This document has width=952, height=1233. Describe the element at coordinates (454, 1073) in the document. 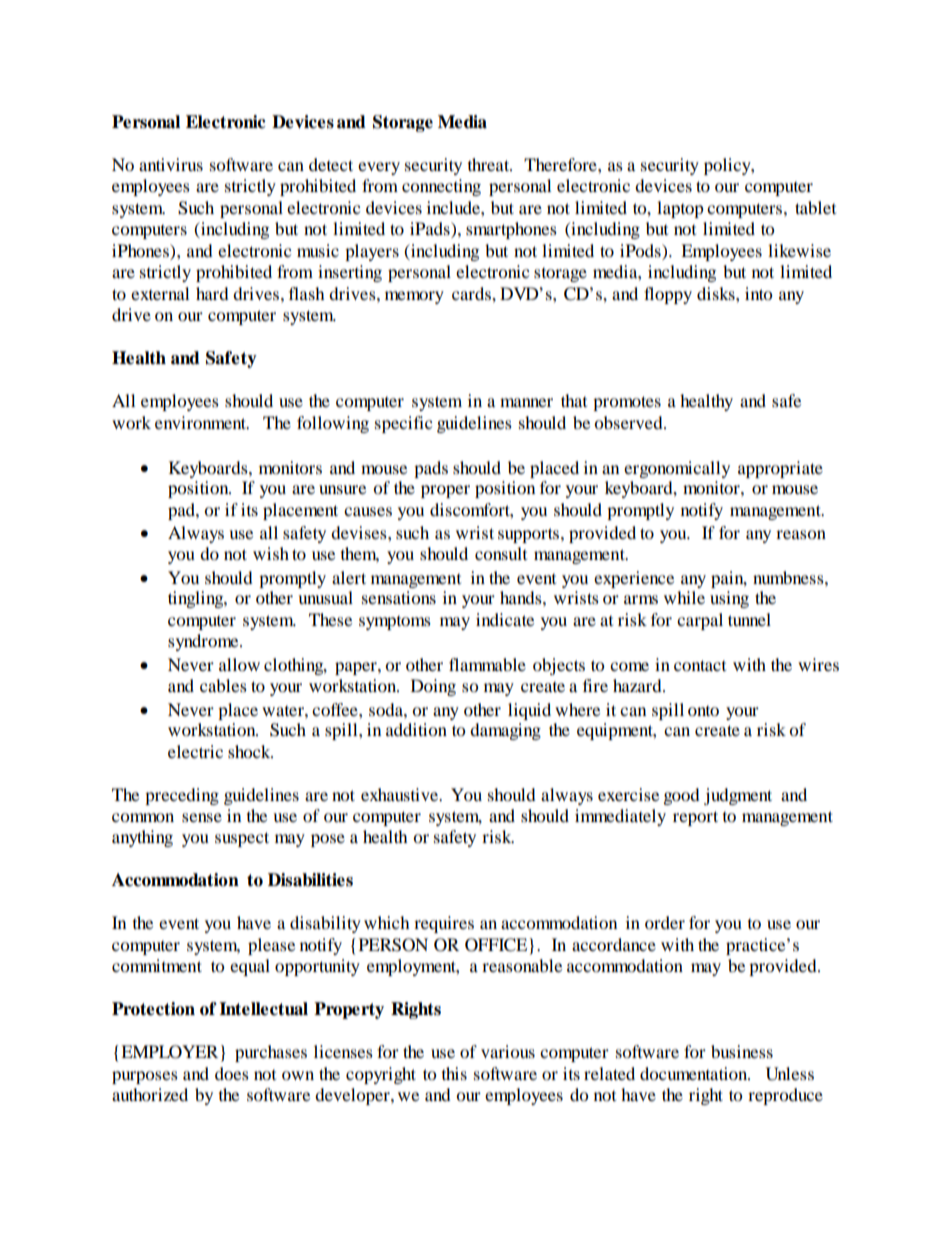

I see `this` at that location.
